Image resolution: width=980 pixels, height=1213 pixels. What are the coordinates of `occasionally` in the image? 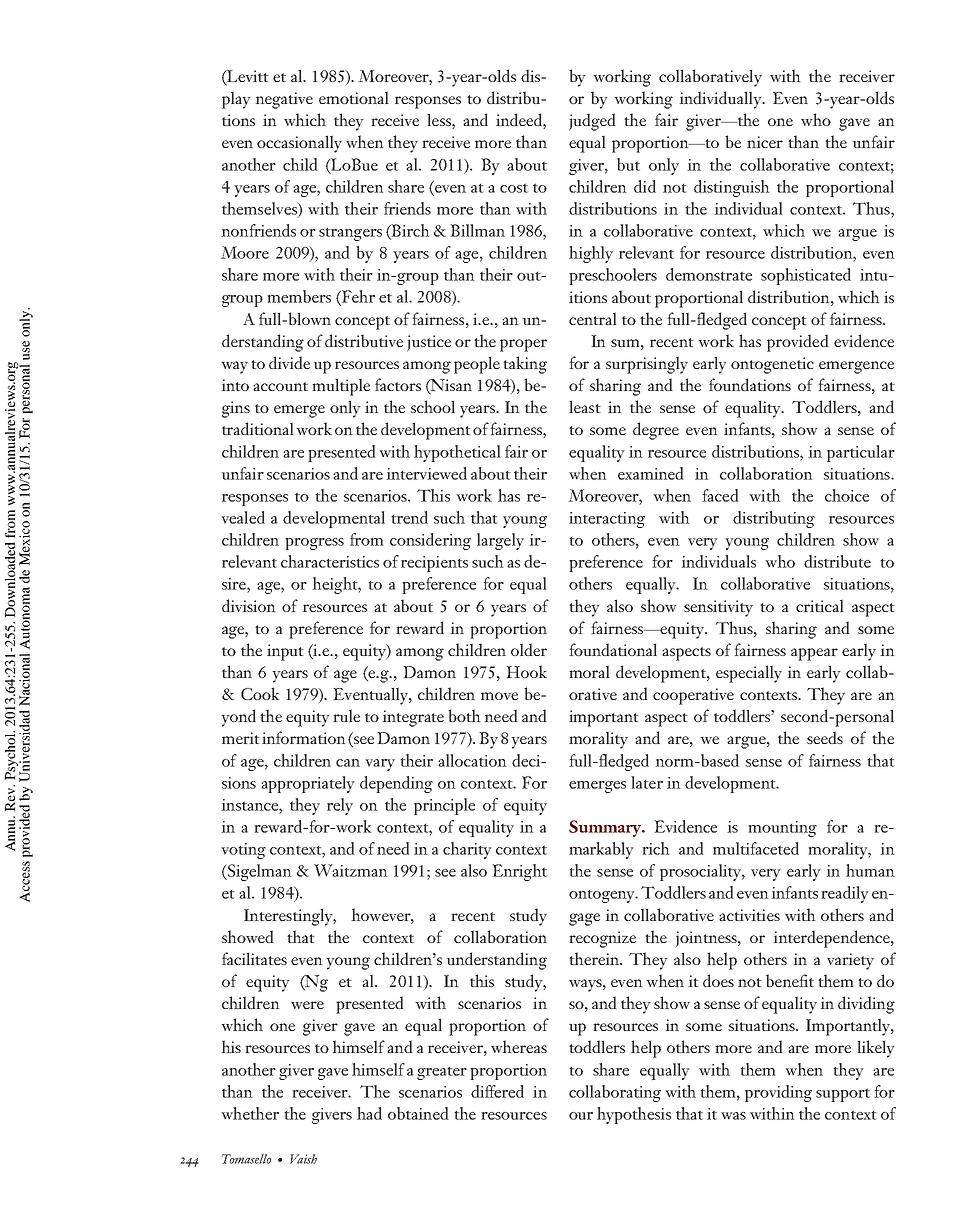 It's located at (299, 144).
